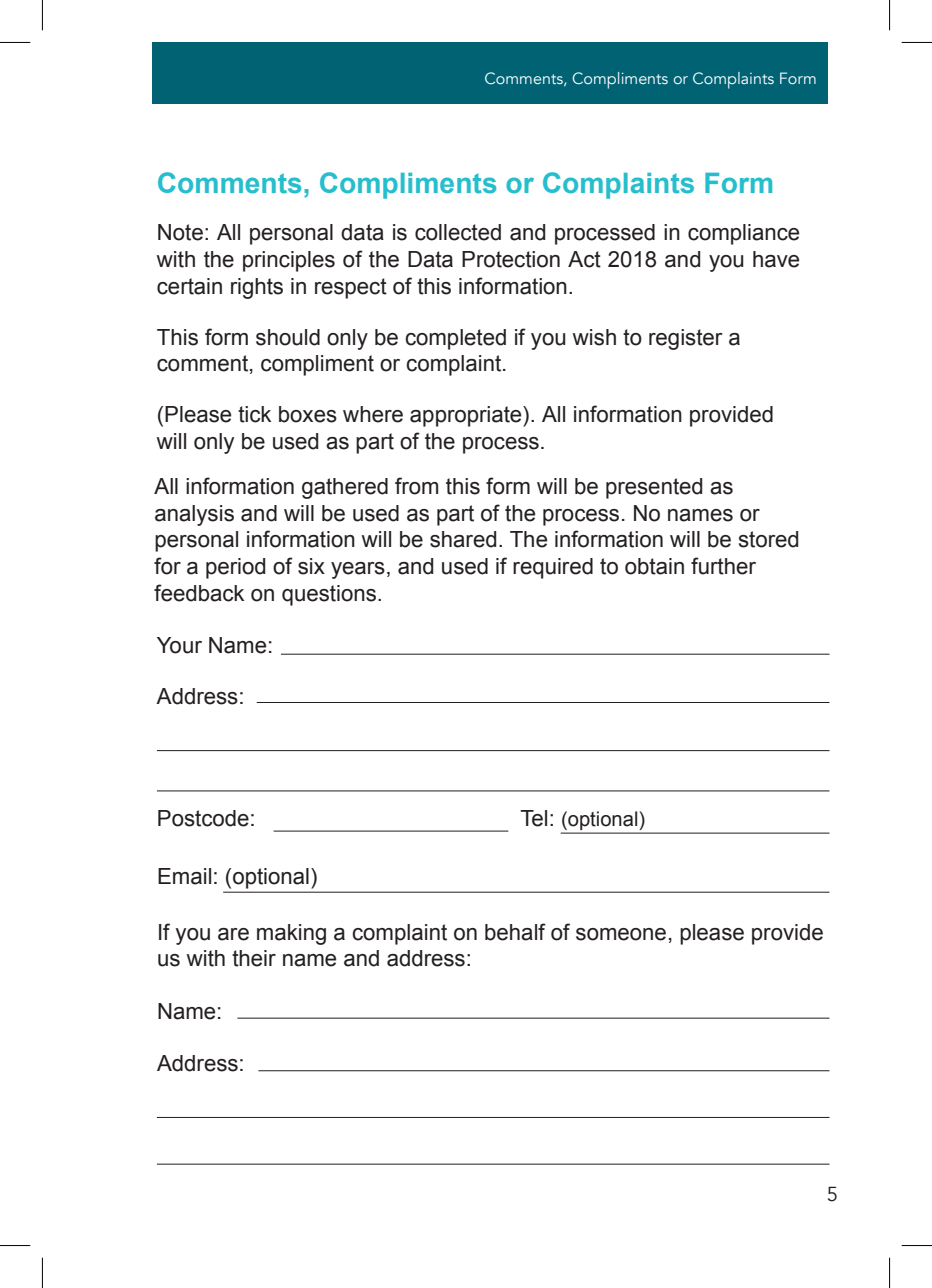 The image size is (932, 1288). Describe the element at coordinates (358, 570) in the document. I see `years` at that location.
